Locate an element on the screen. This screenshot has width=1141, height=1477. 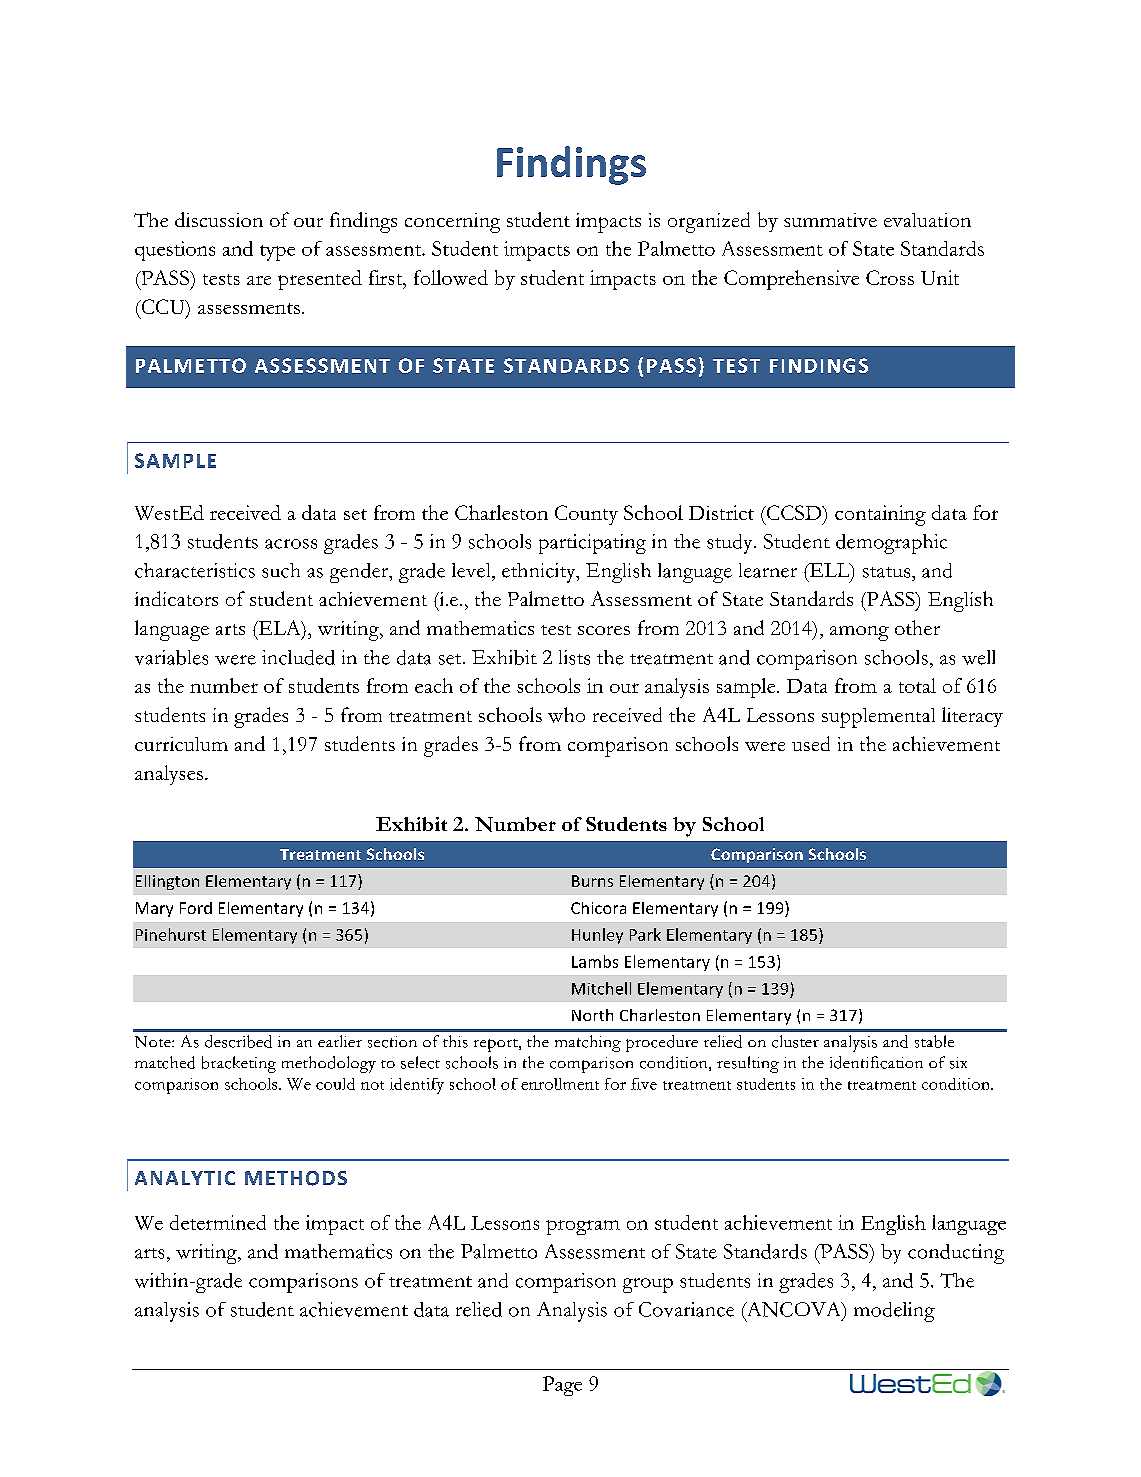
Page is located at coordinates (562, 1386).
